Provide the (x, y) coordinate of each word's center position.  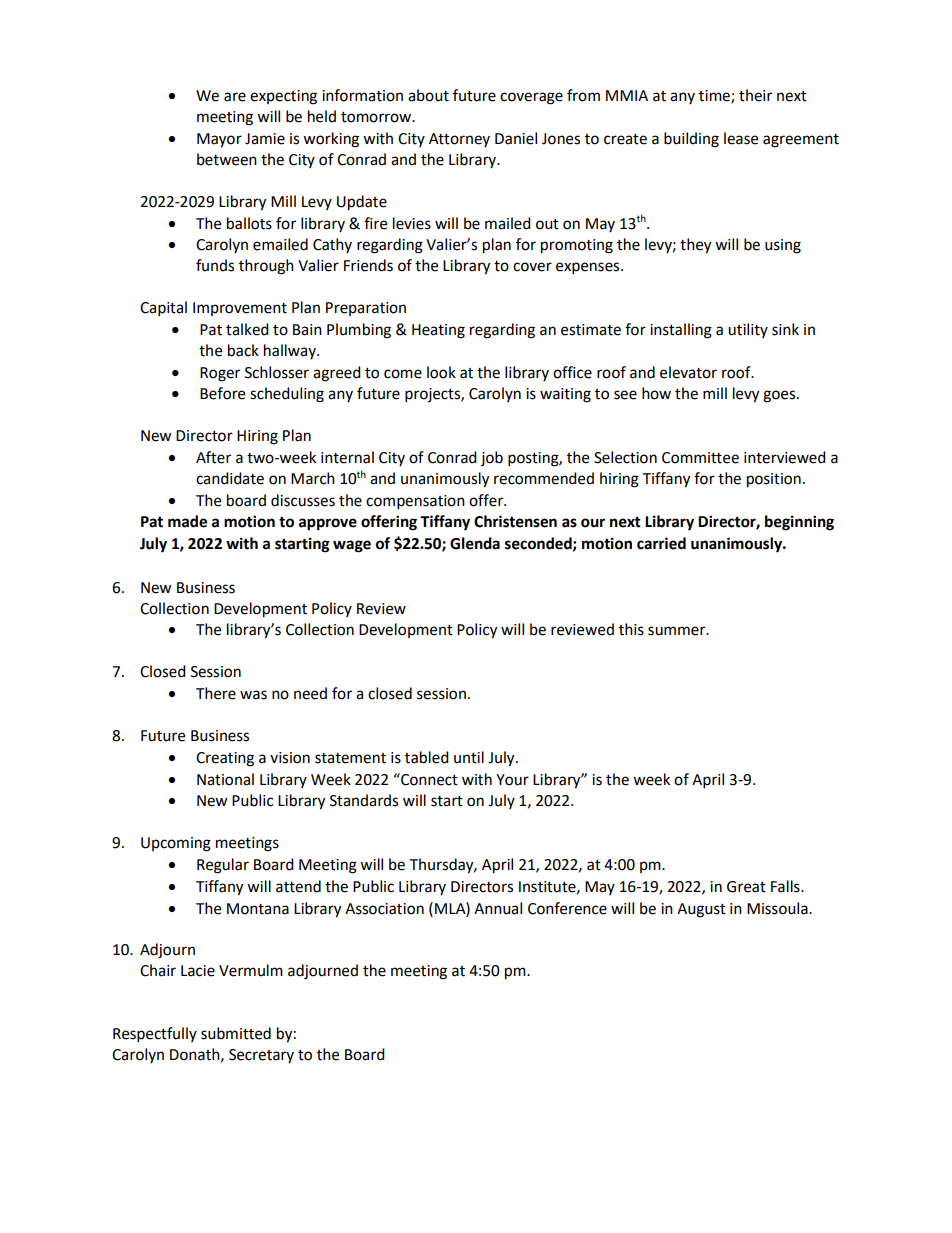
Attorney (459, 140)
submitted (236, 1033)
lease (741, 138)
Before (222, 393)
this (631, 629)
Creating (225, 759)
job (492, 458)
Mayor (219, 140)
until (469, 757)
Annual (498, 908)
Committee (700, 458)
